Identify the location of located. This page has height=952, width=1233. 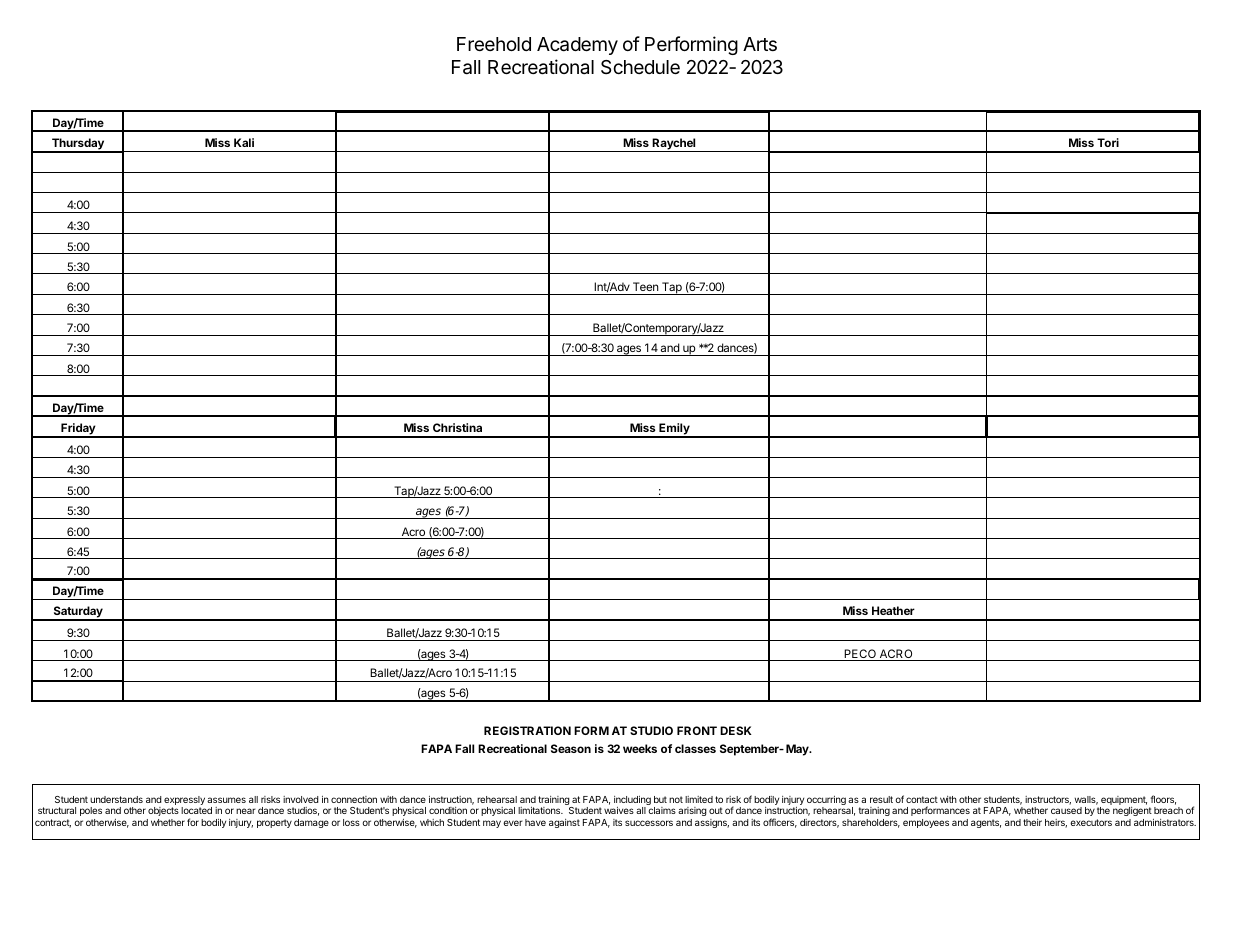
(196, 810).
